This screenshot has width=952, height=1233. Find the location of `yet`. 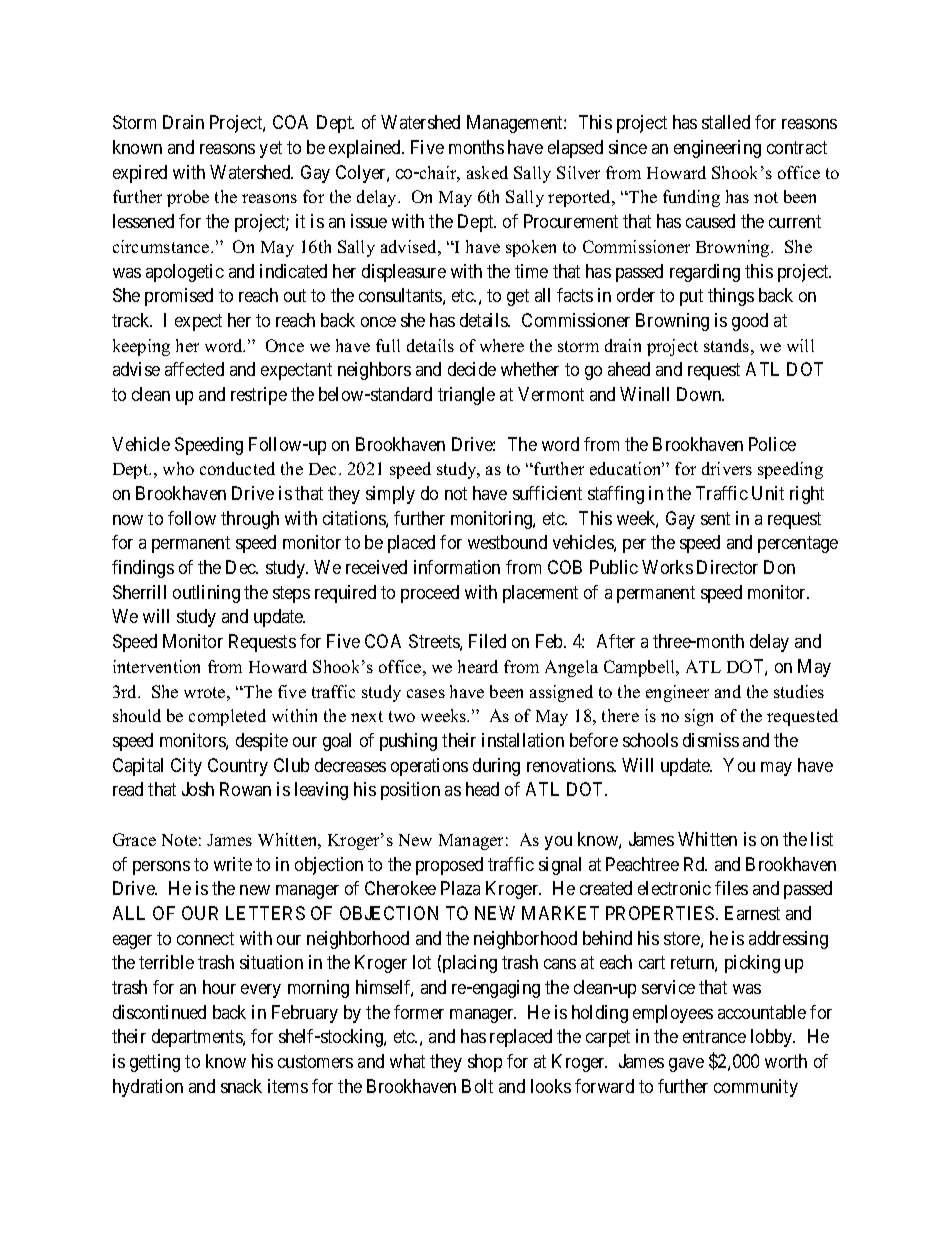

yet is located at coordinates (271, 149).
